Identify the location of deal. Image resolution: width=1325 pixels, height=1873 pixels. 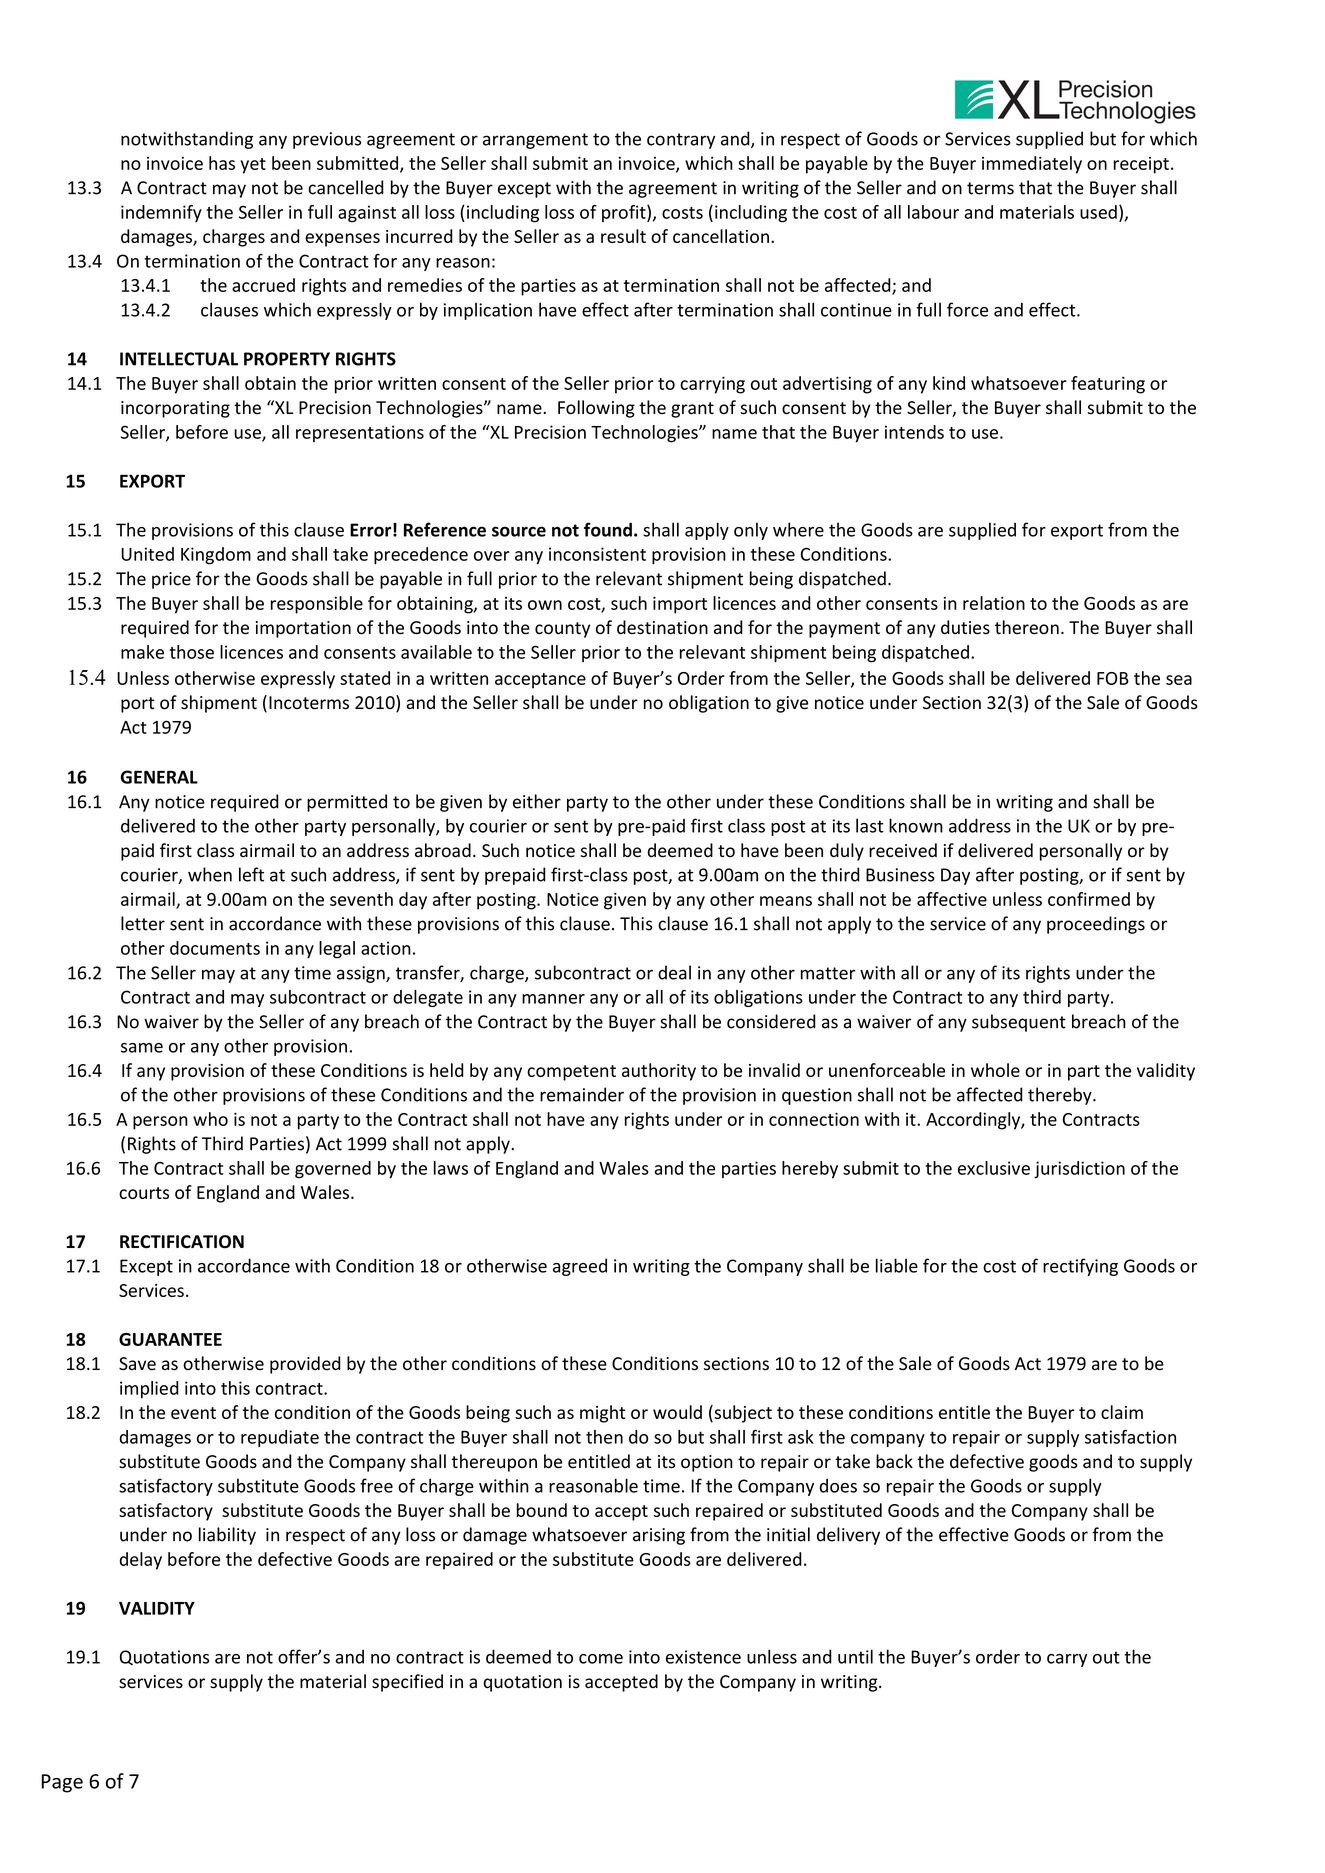
(674, 972).
